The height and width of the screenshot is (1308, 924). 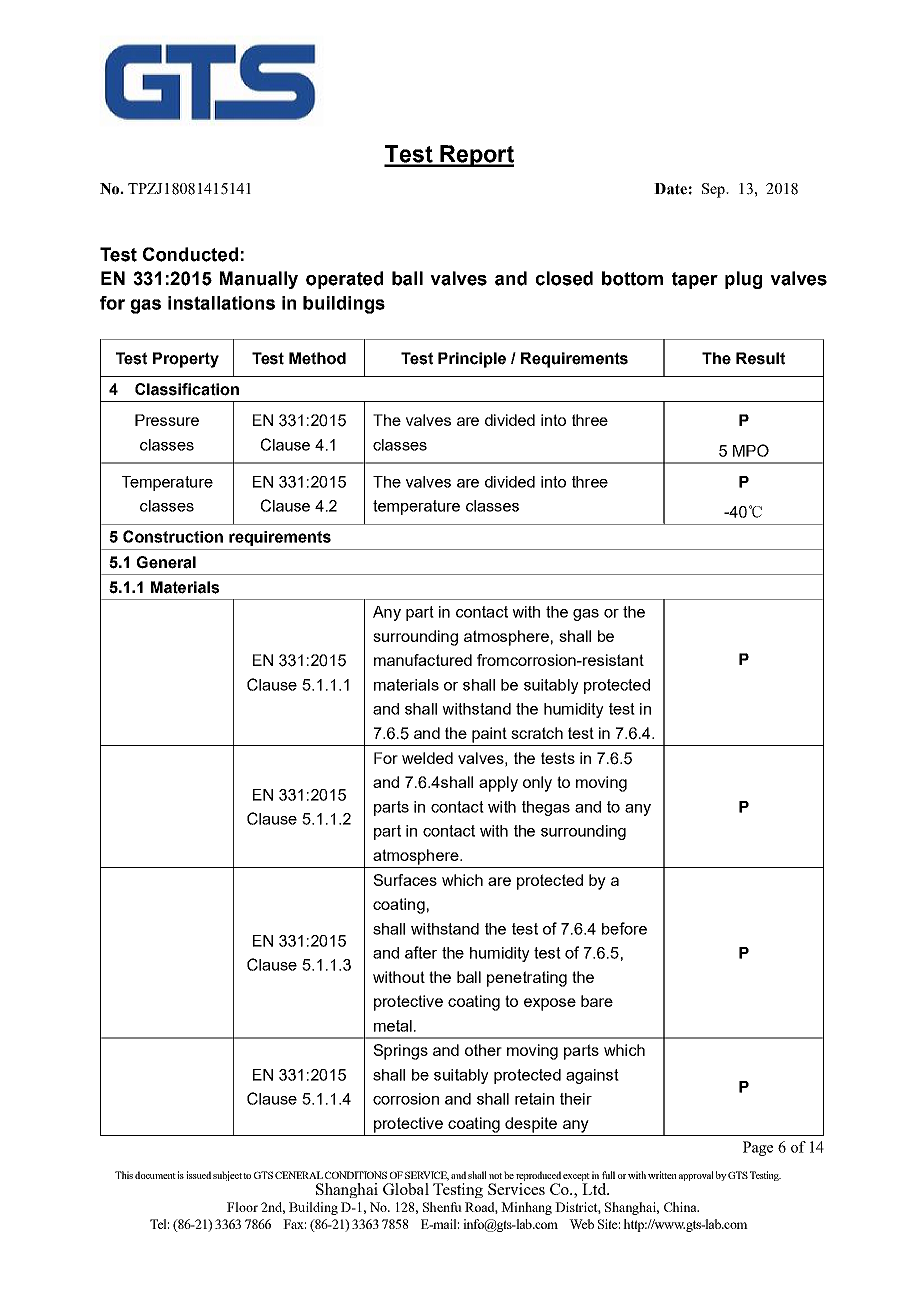 What do you see at coordinates (227, 1176) in the screenshot?
I see `subject` at bounding box center [227, 1176].
